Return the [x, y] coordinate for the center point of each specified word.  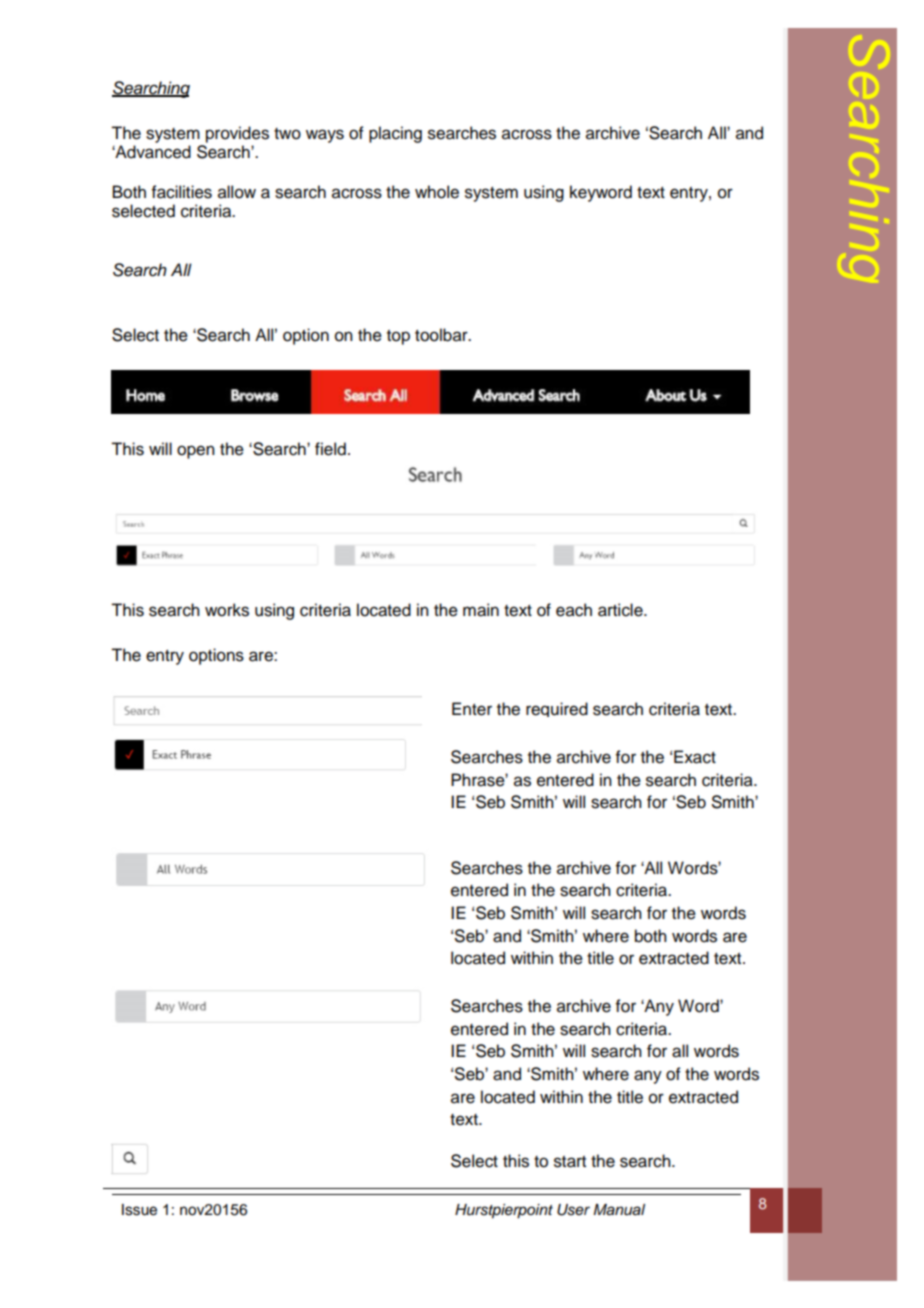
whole [437, 192]
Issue [139, 1210]
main [481, 610]
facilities [182, 192]
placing [395, 134]
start [570, 1162]
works [227, 610]
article [621, 610]
